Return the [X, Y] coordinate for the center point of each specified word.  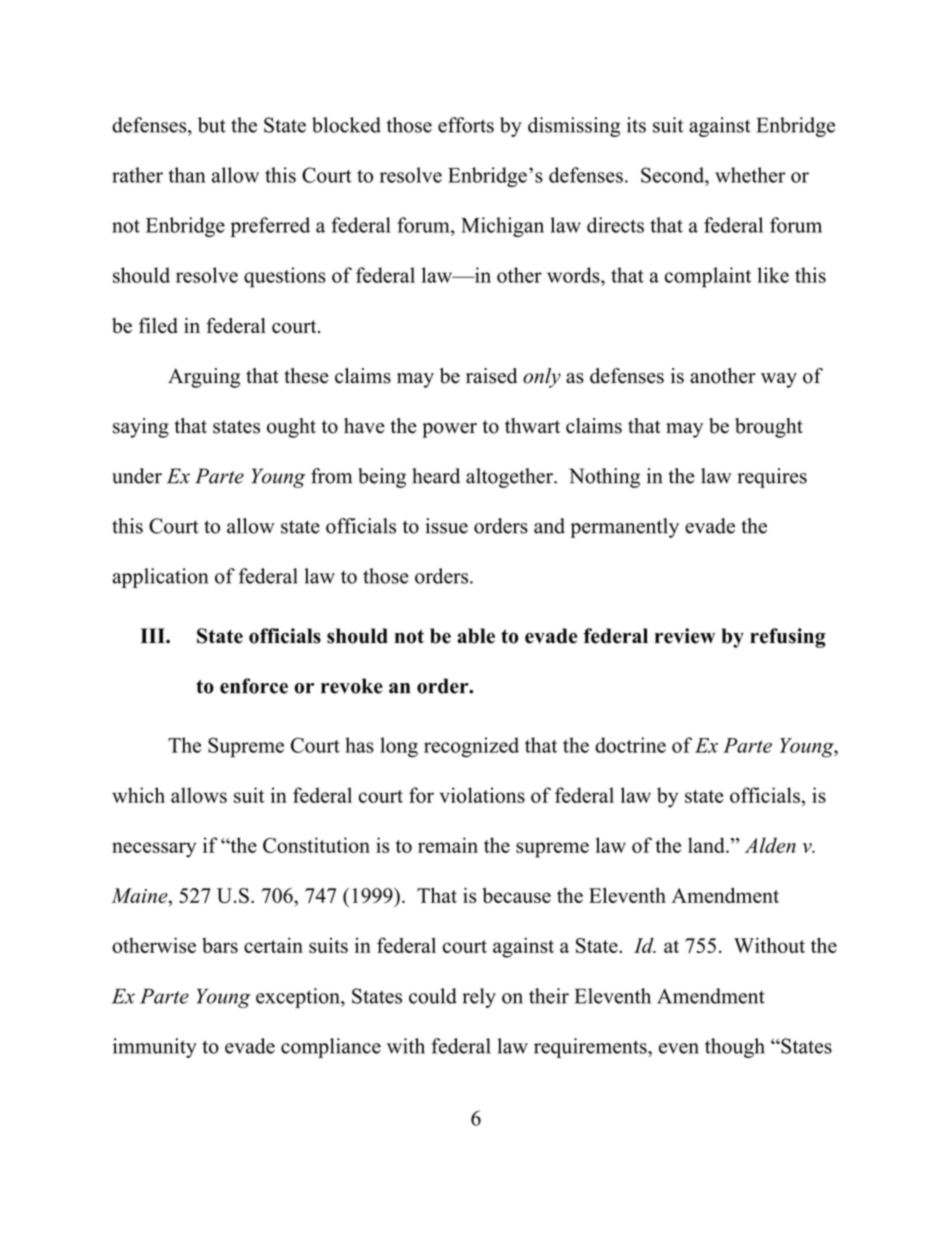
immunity [155, 1048]
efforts [466, 125]
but [212, 125]
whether [750, 175]
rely [479, 998]
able [476, 636]
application [160, 578]
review [685, 636]
